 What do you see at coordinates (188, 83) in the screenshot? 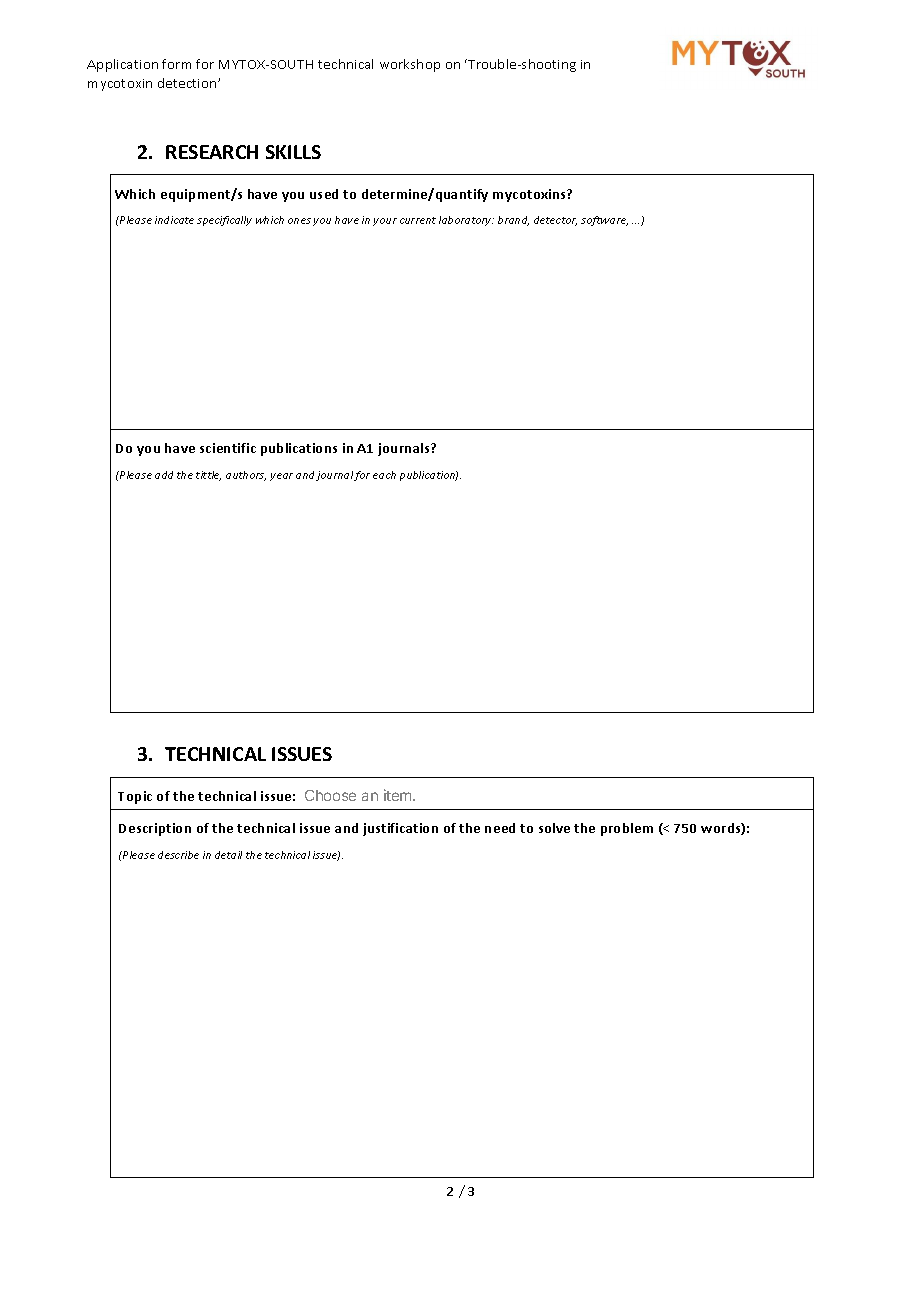
I see `detection` at bounding box center [188, 83].
